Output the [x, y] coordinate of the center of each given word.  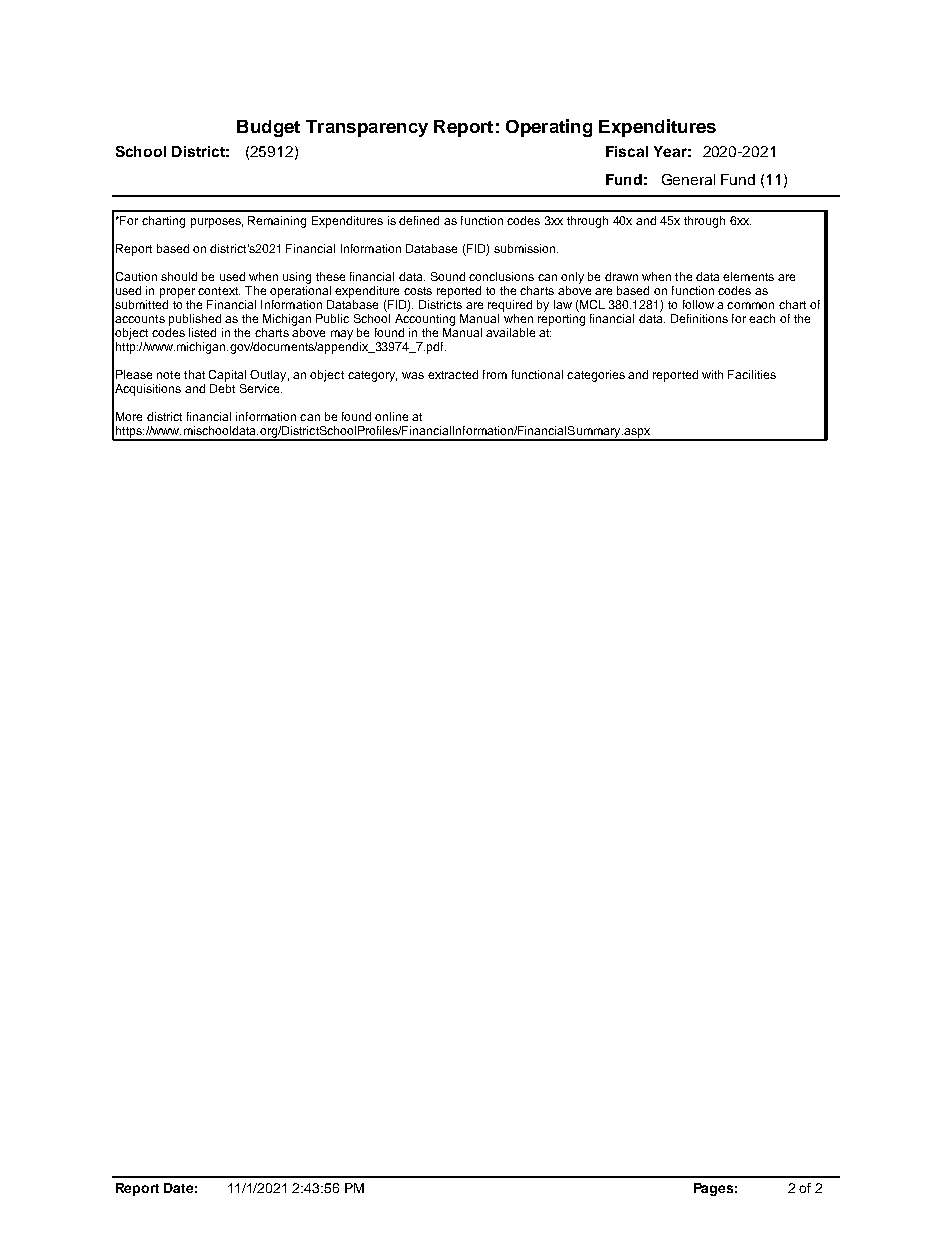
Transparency [367, 128]
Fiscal [627, 151]
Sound [448, 276]
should [179, 276]
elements [748, 276]
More [129, 416]
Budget [268, 128]
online [391, 416]
